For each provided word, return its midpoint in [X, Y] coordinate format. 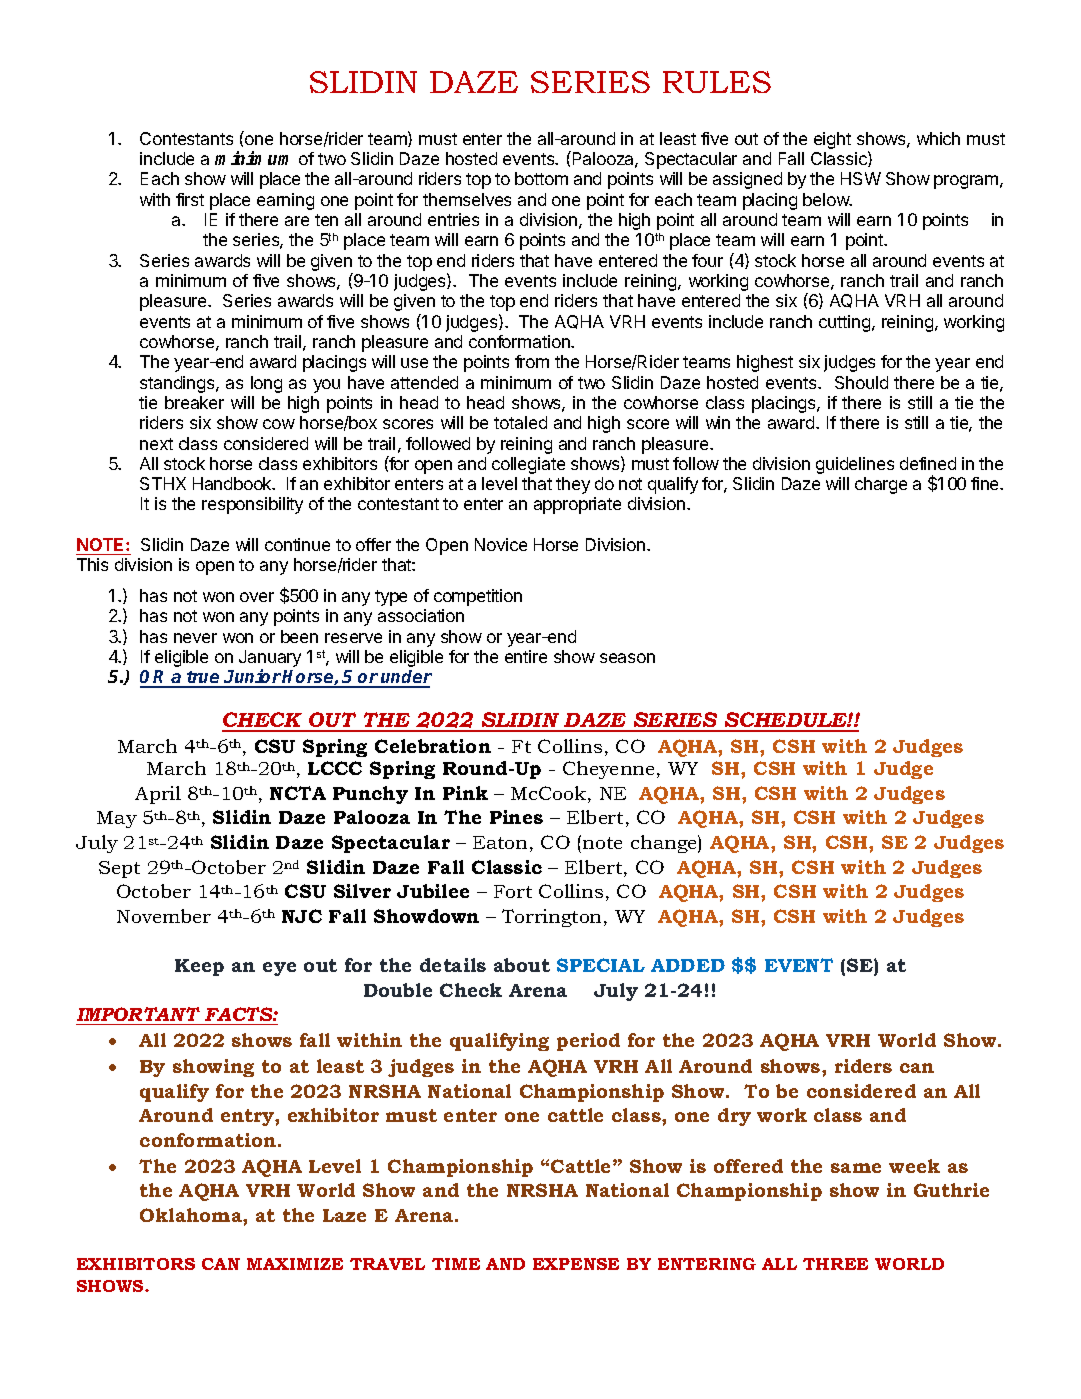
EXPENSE [576, 1264]
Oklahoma [192, 1215]
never [195, 638]
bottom [541, 178]
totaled [520, 422]
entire [526, 656]
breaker [194, 402]
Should [861, 382]
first [190, 199]
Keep [199, 967]
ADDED [688, 965]
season [627, 658]
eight [832, 140]
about [522, 965]
